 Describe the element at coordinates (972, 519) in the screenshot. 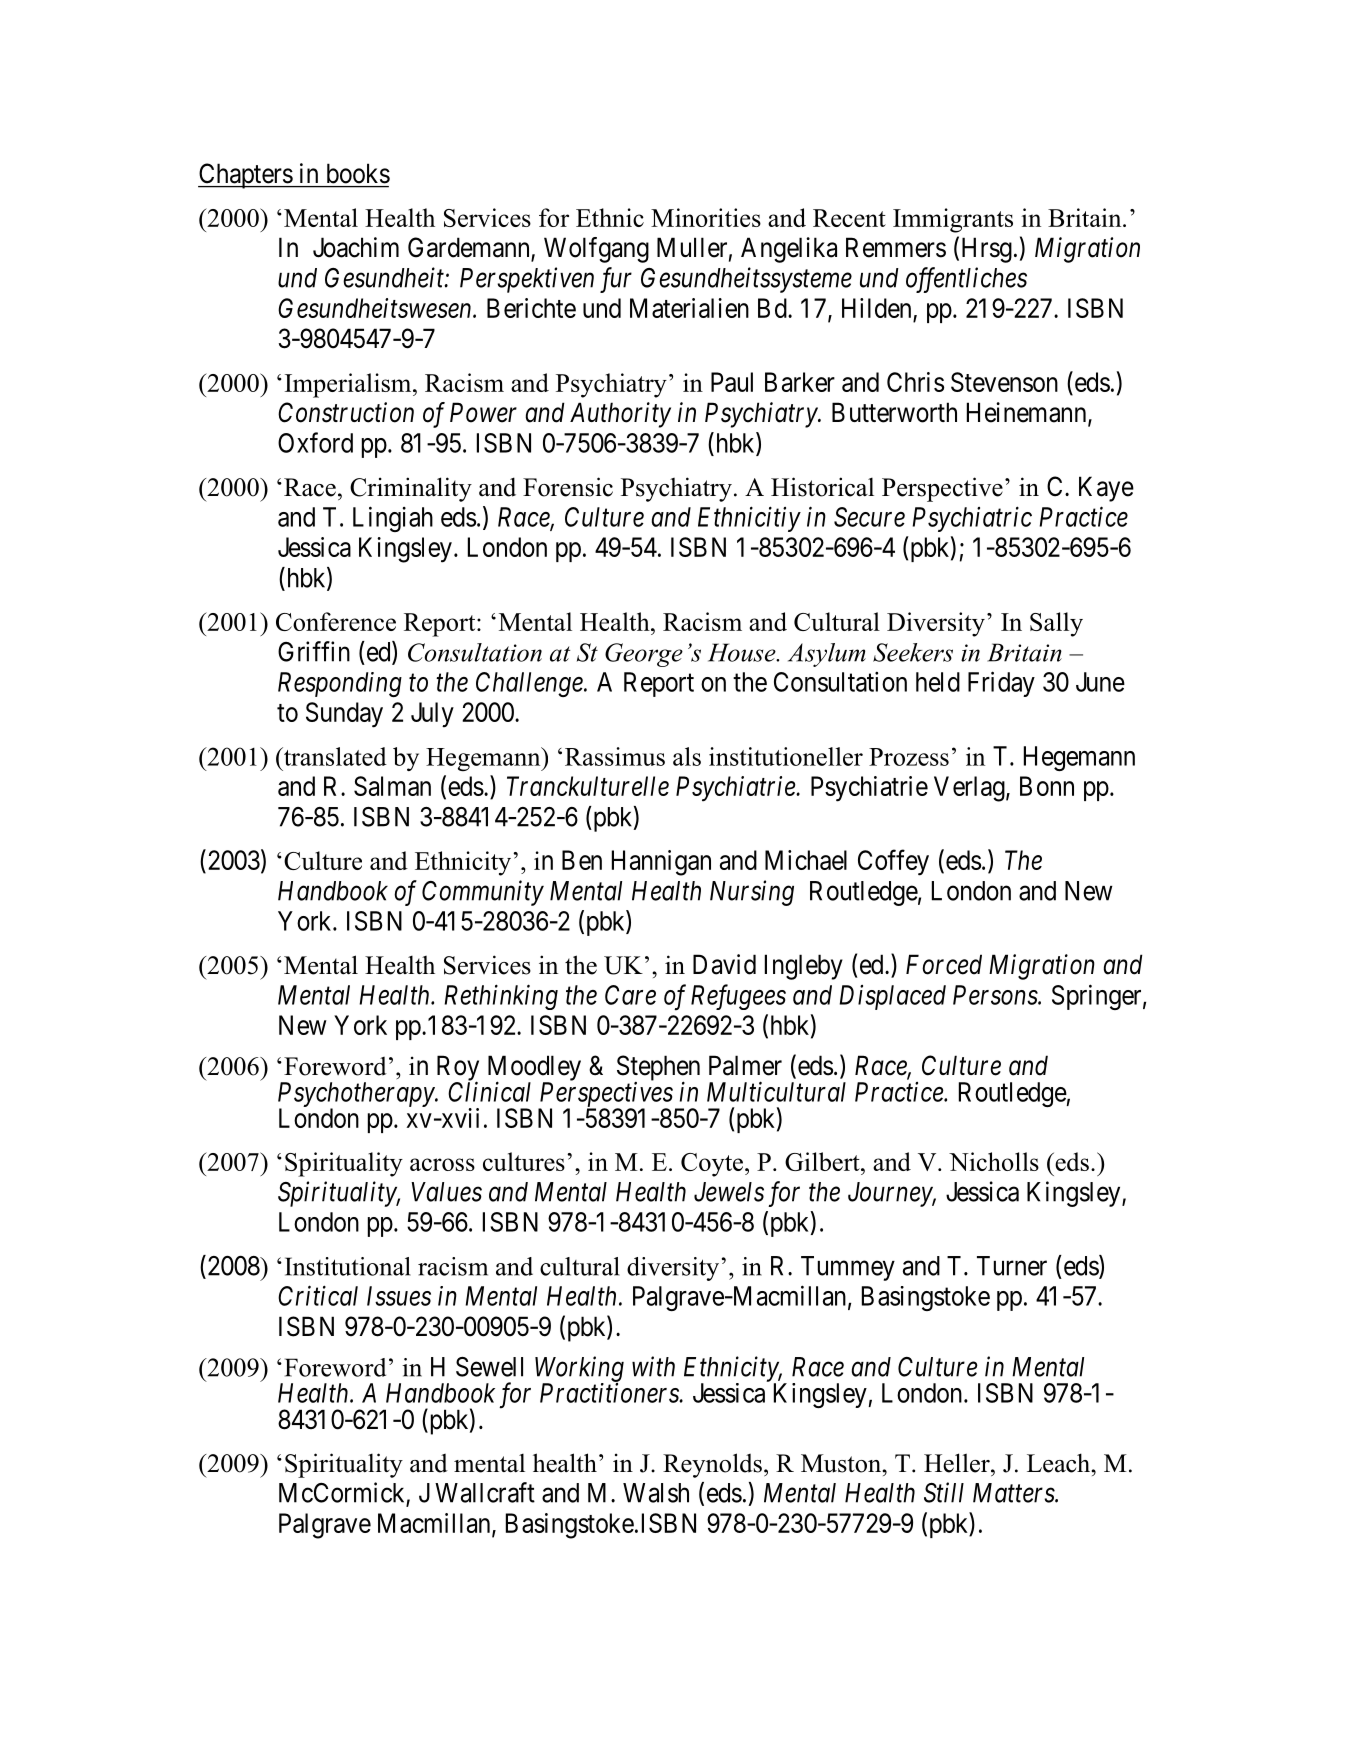

I see `Psychiatric` at that location.
